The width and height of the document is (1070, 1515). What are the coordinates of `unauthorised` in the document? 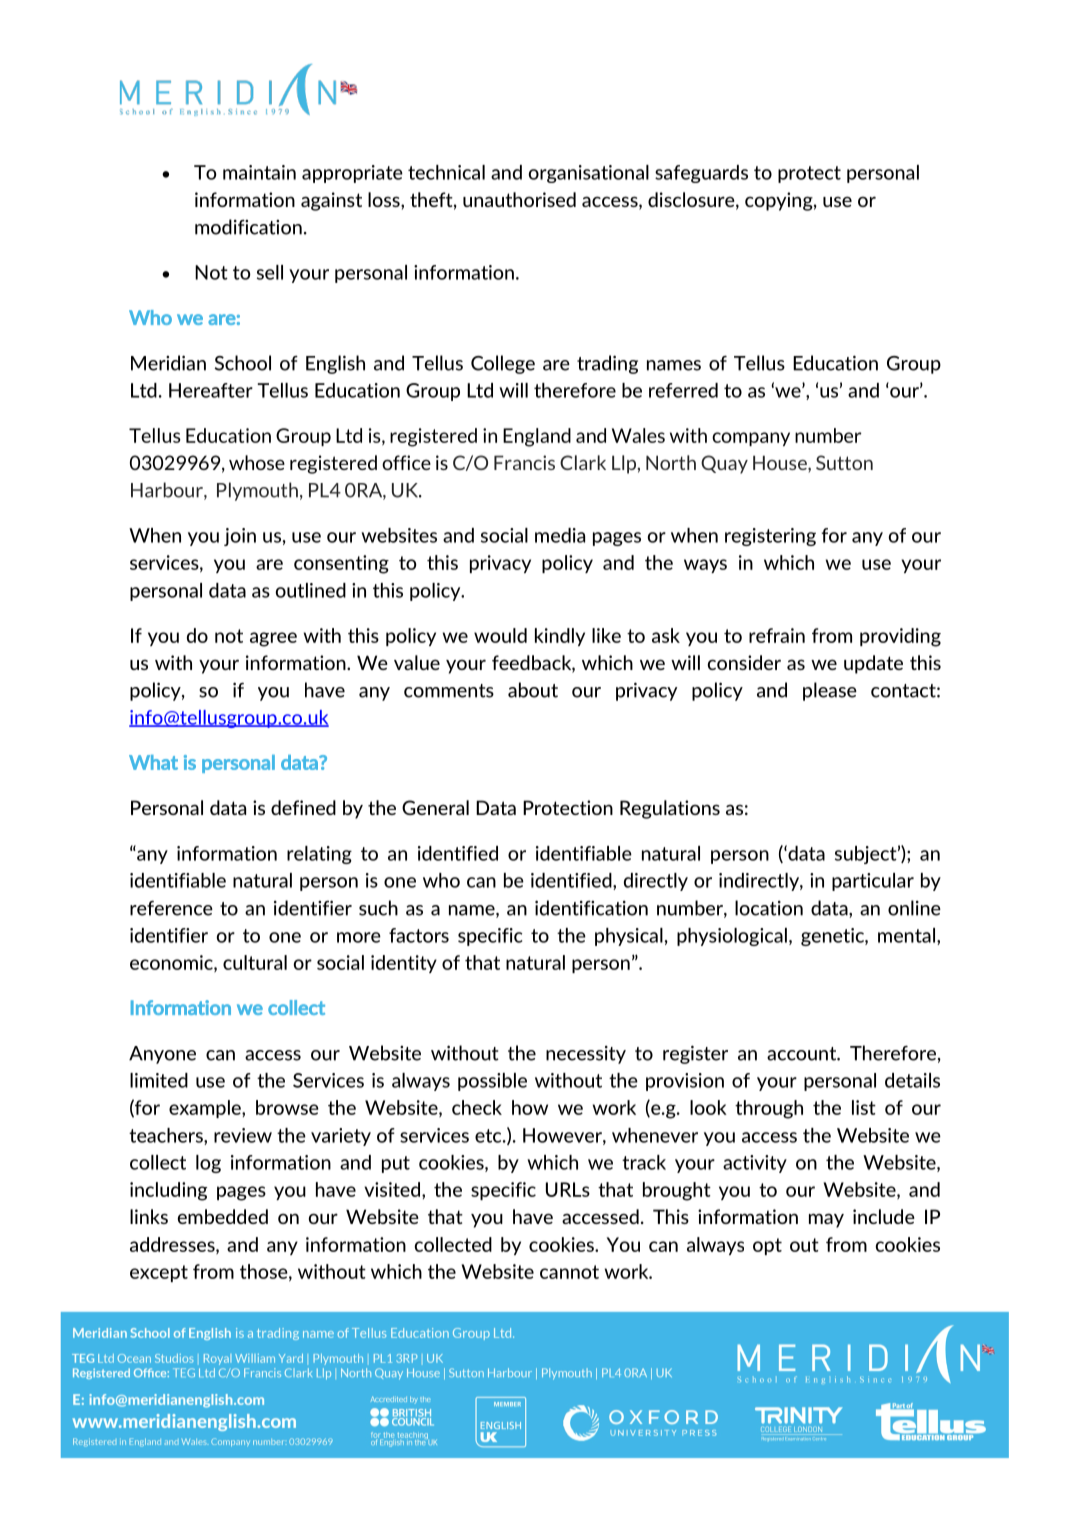 It's located at (519, 199).
